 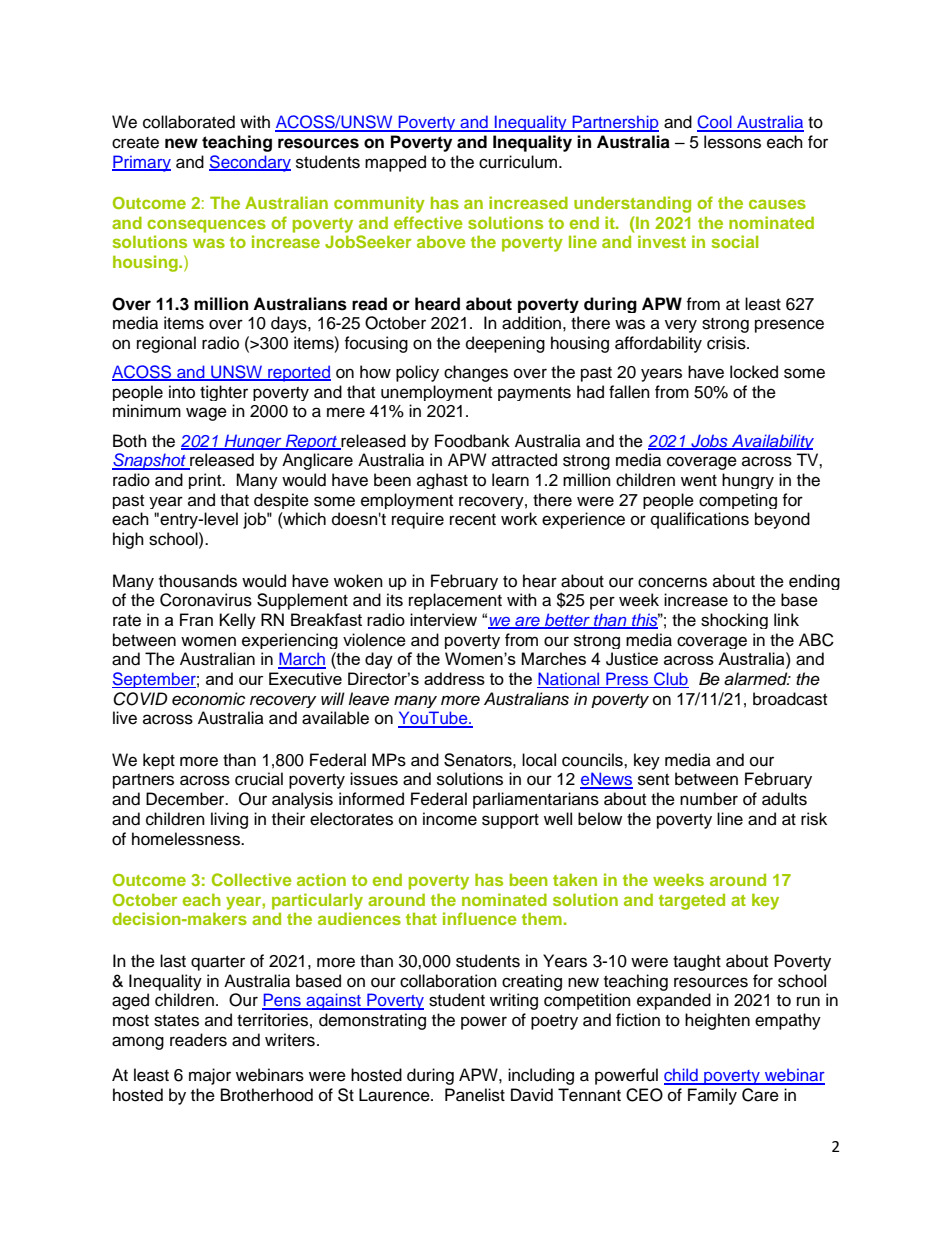 What do you see at coordinates (210, 1076) in the screenshot?
I see `major` at bounding box center [210, 1076].
